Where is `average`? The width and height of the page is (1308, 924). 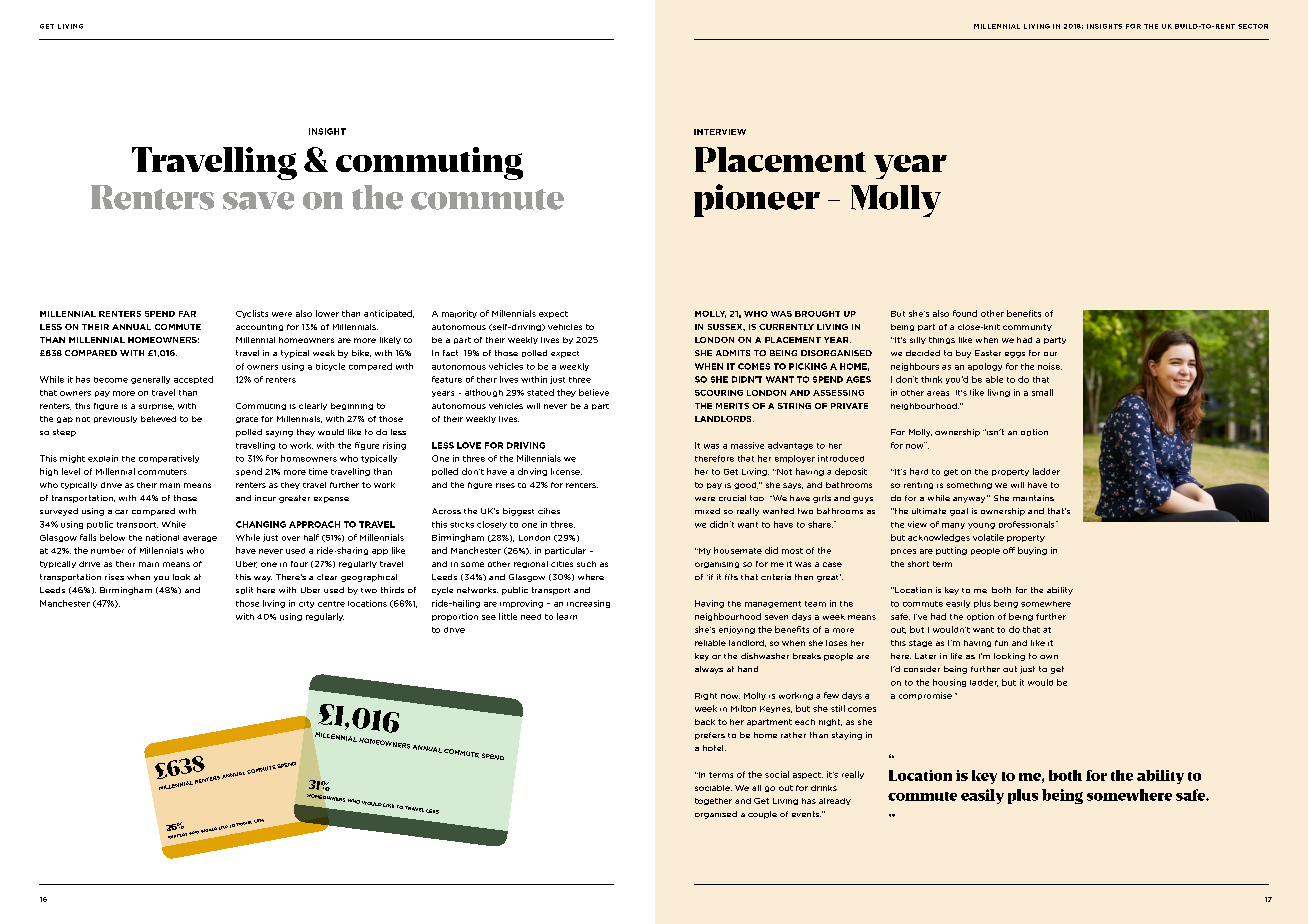
average is located at coordinates (200, 539).
